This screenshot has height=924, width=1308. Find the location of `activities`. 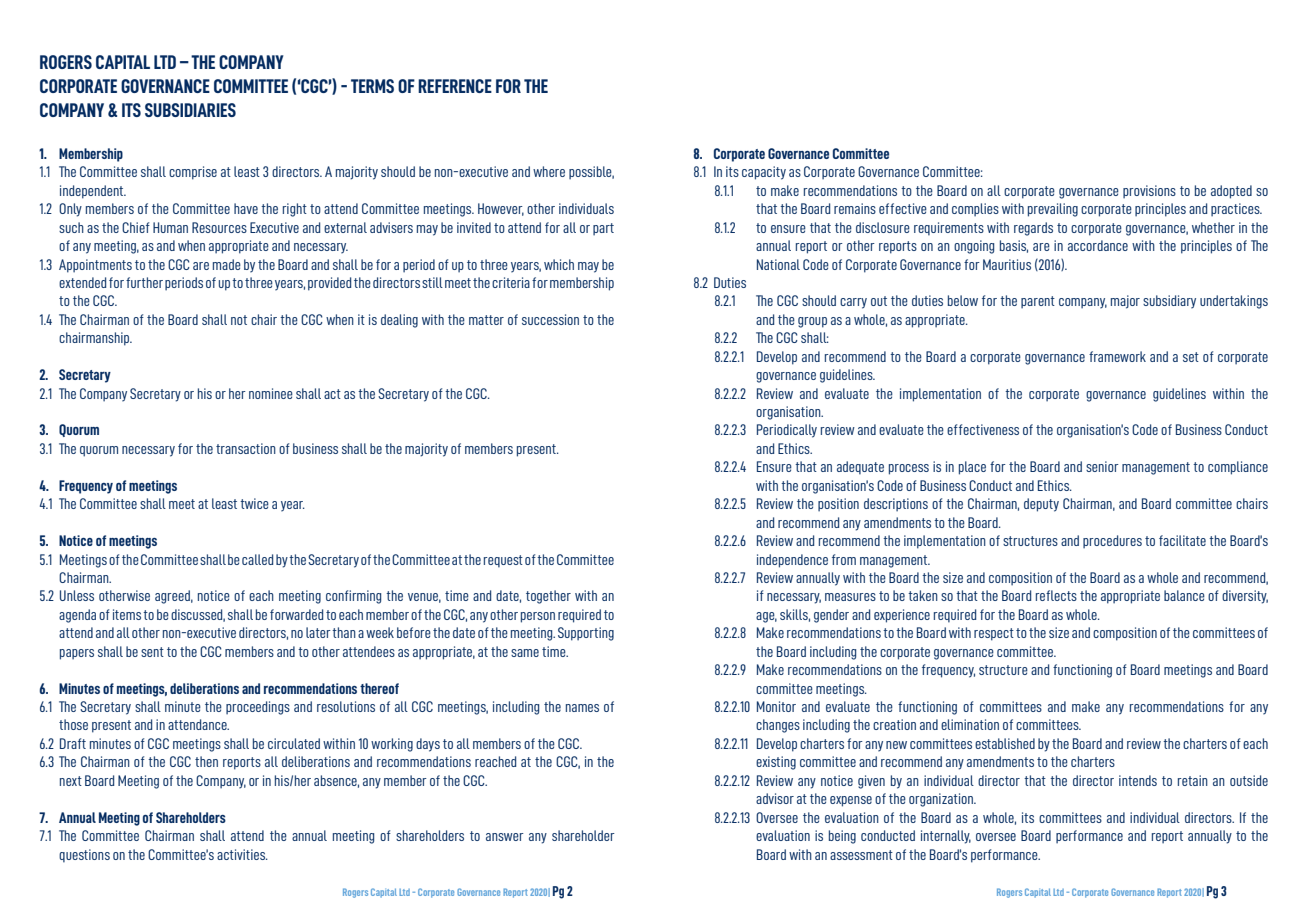

activities is located at coordinates (242, 854).
